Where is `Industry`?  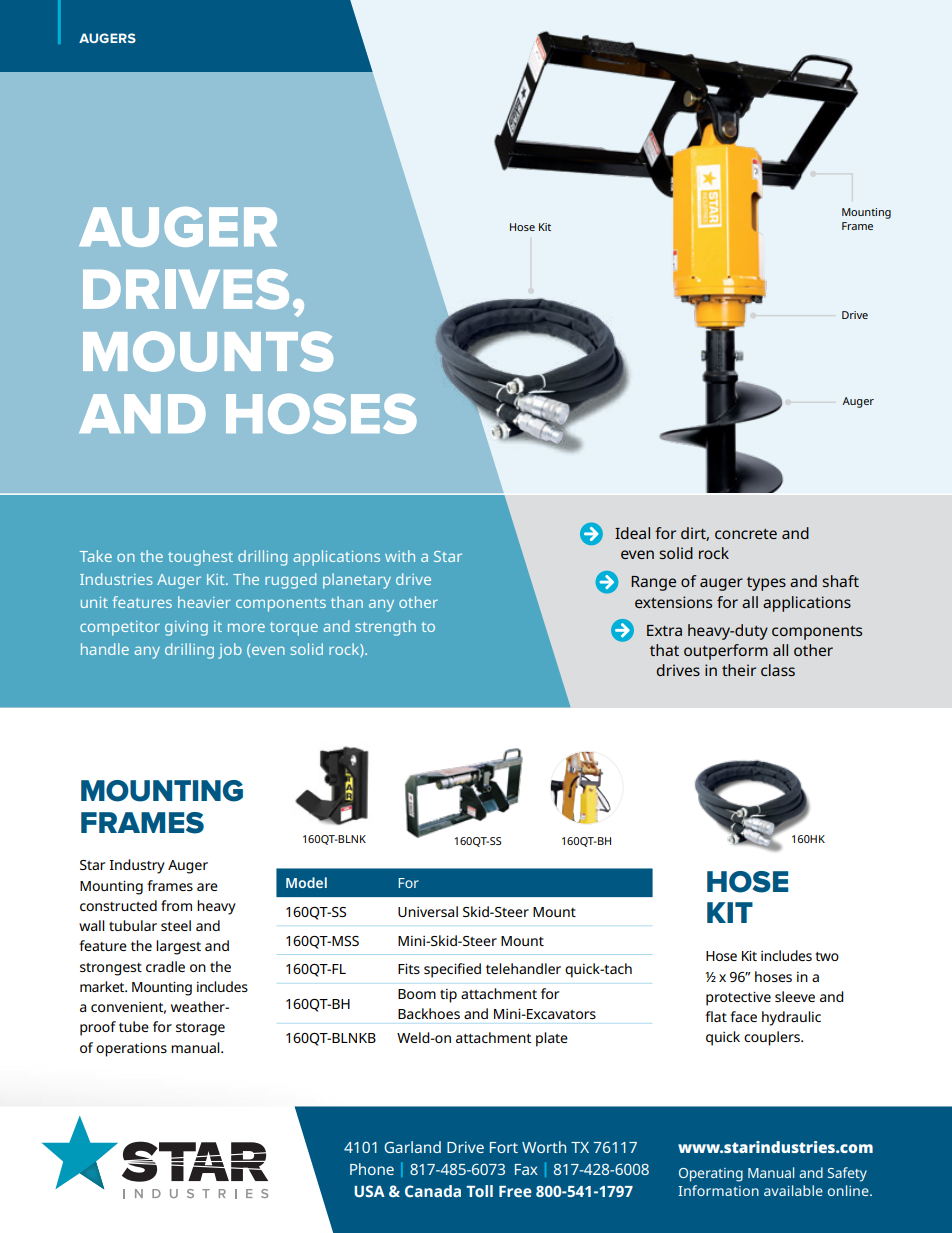 Industry is located at coordinates (137, 866).
